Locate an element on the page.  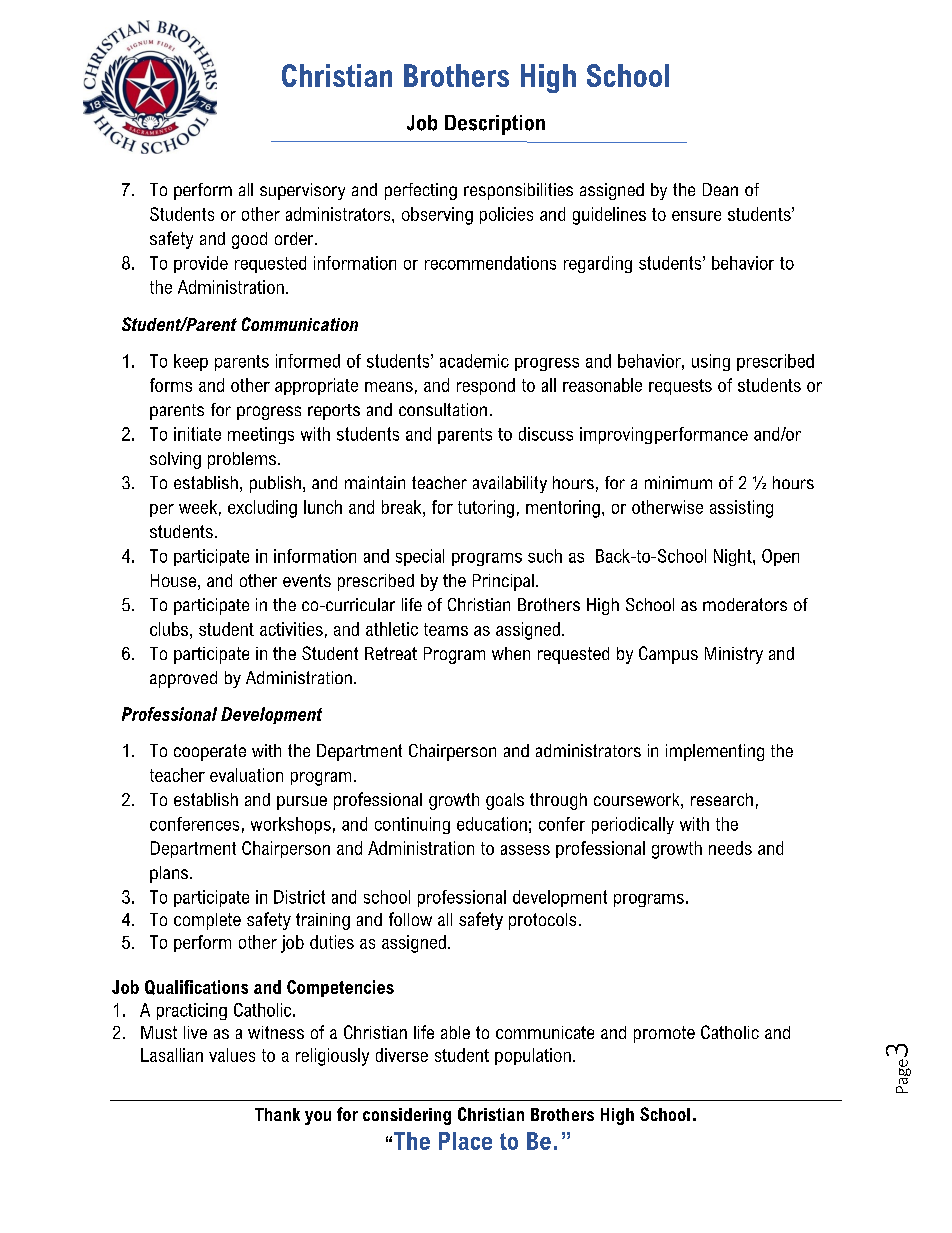
supervisory is located at coordinates (302, 191).
